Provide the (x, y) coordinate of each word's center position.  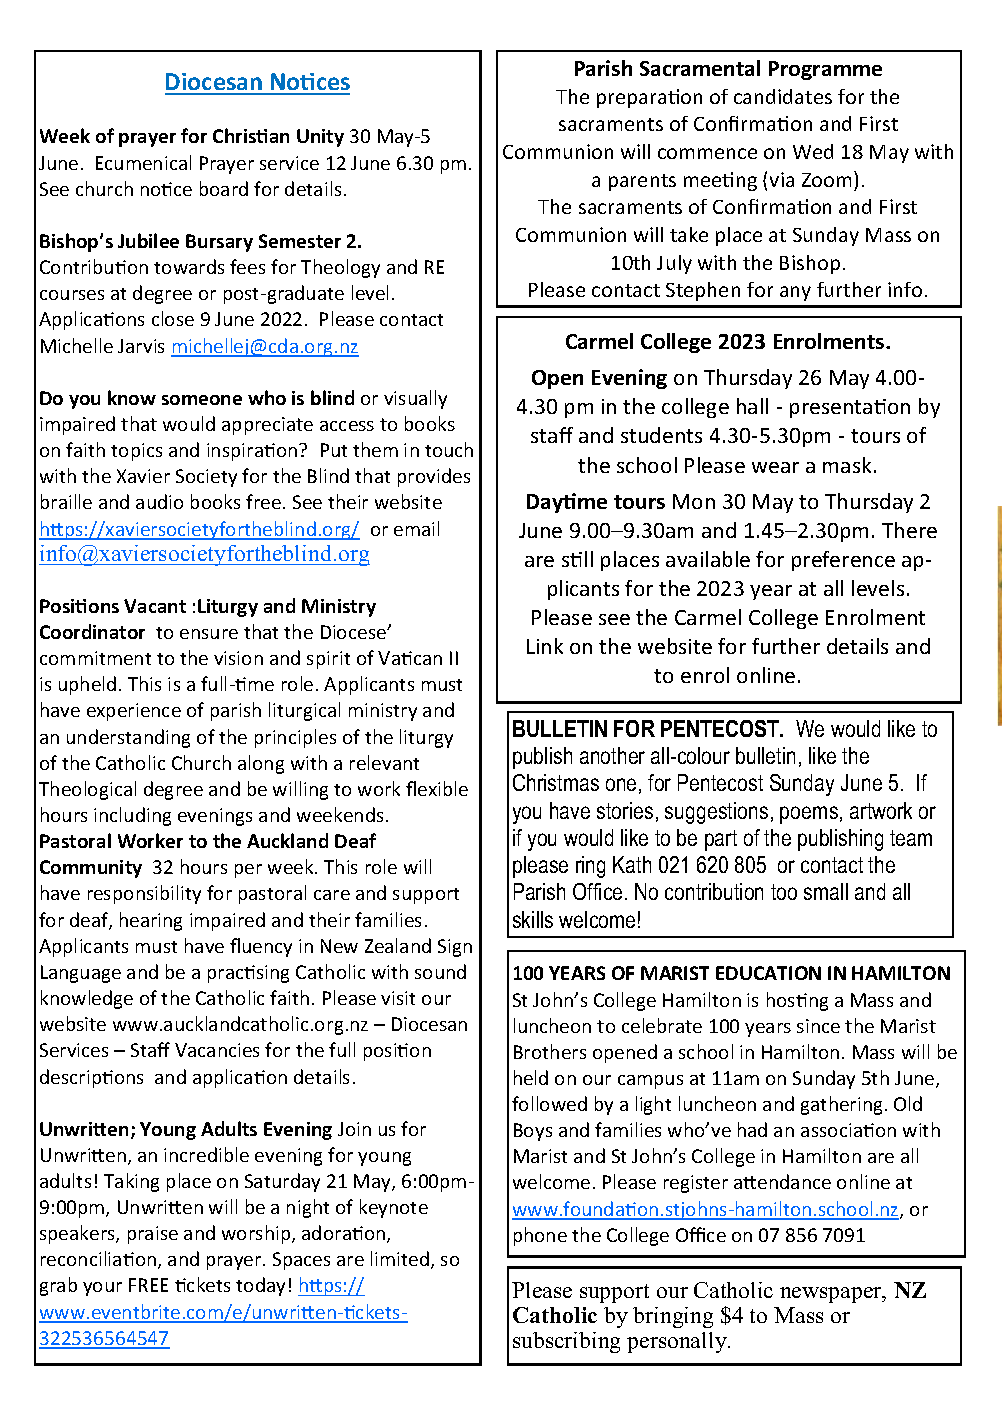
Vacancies (217, 1050)
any (795, 293)
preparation (649, 98)
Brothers (550, 1051)
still (577, 559)
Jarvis (141, 346)
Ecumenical (143, 162)
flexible (437, 788)
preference (843, 561)
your (102, 1289)
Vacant (155, 606)
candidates (783, 96)
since (818, 1026)
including (132, 816)
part (721, 840)
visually (415, 399)
